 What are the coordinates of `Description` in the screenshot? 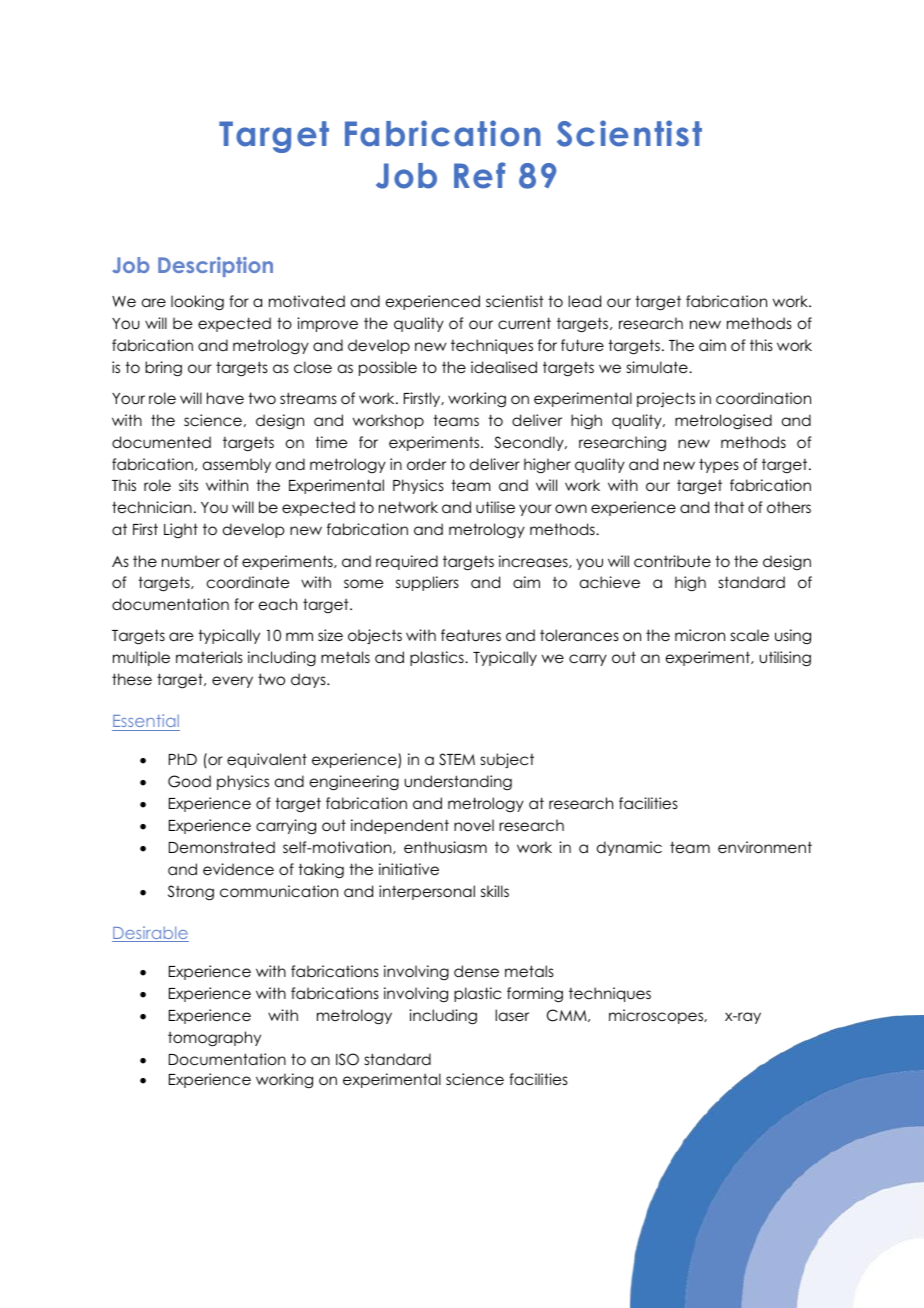 It's located at (215, 267).
